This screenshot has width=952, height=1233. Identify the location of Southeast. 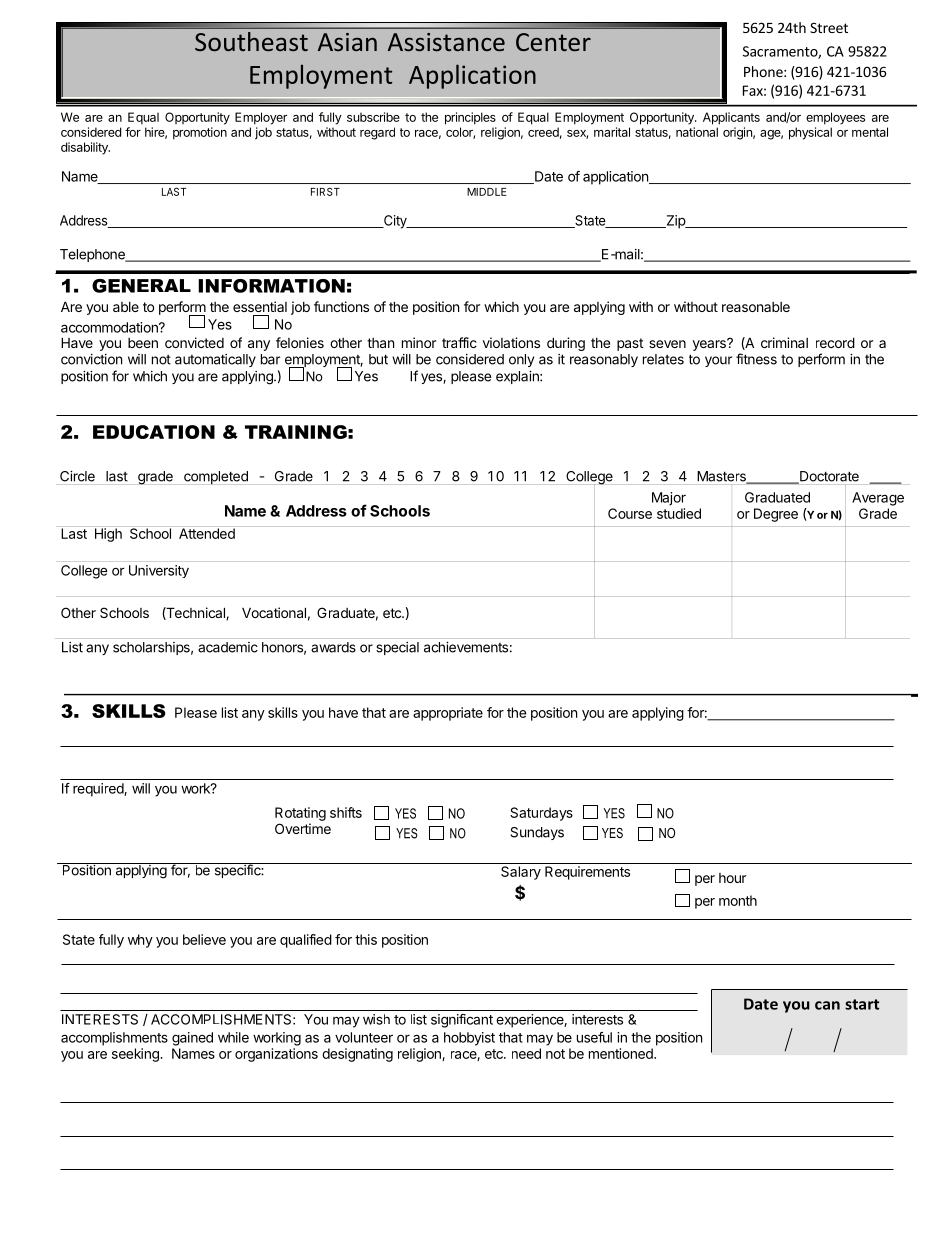
(251, 41).
